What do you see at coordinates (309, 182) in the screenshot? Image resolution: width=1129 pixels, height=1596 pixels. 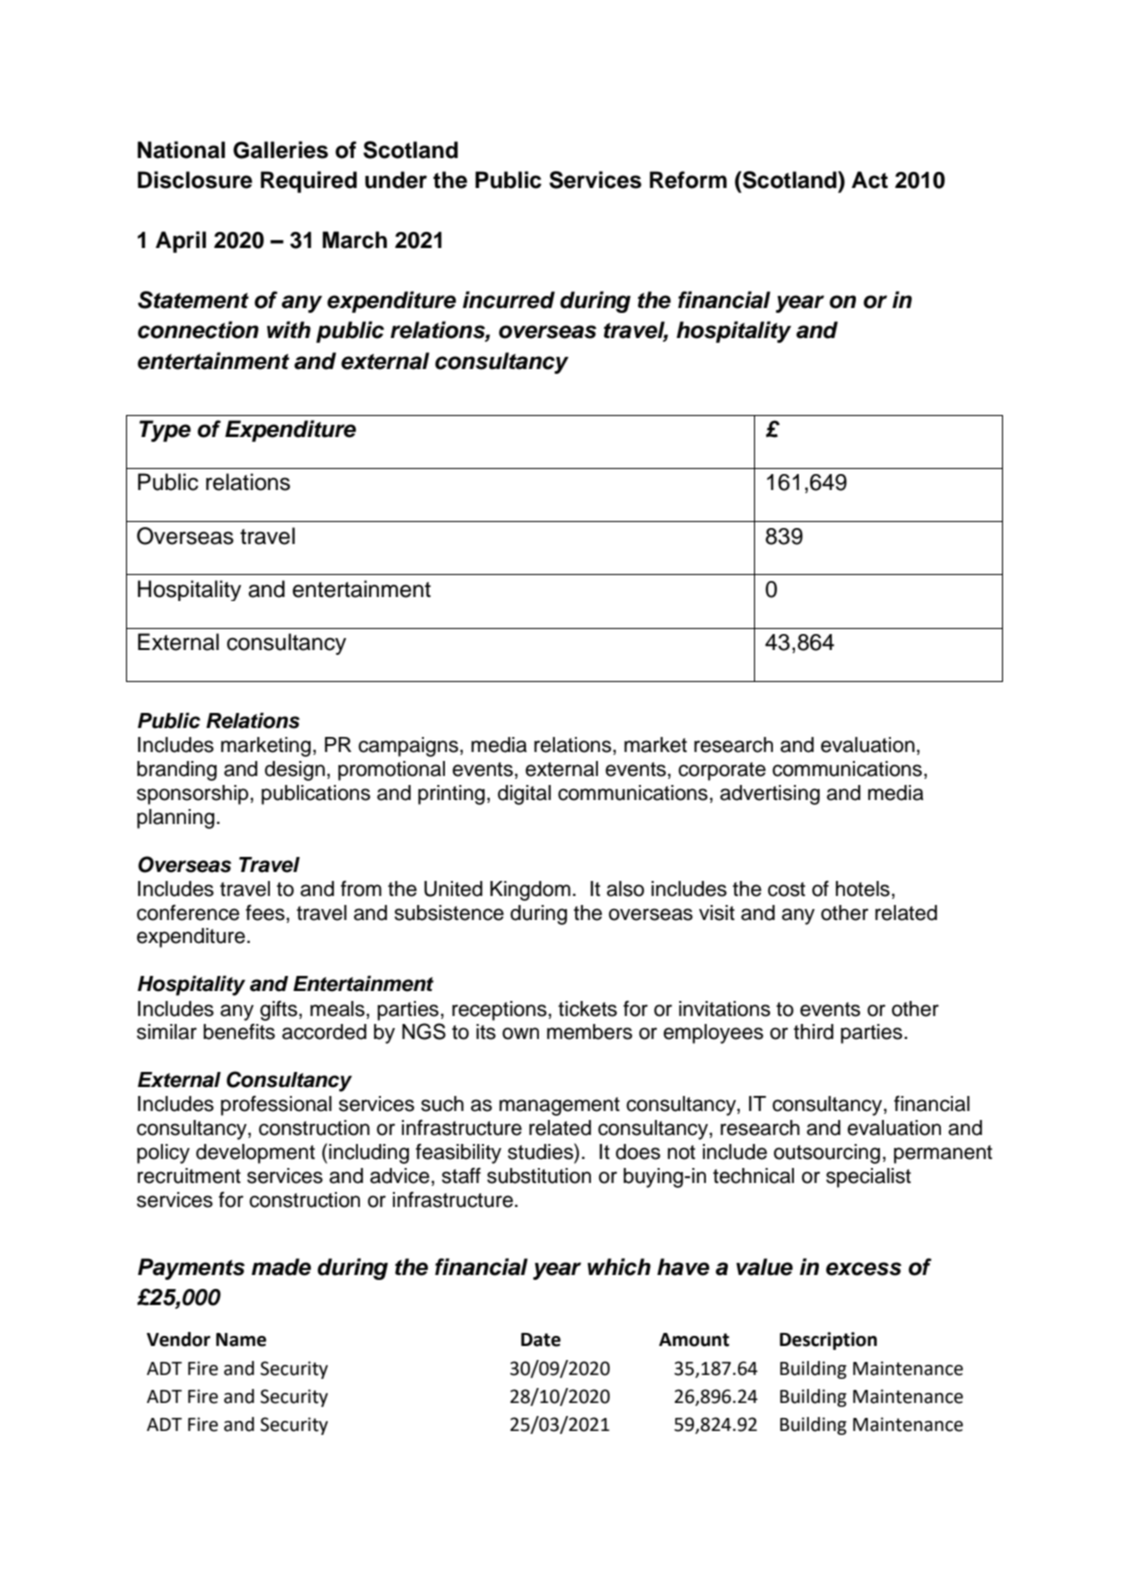 I see `Required` at bounding box center [309, 182].
